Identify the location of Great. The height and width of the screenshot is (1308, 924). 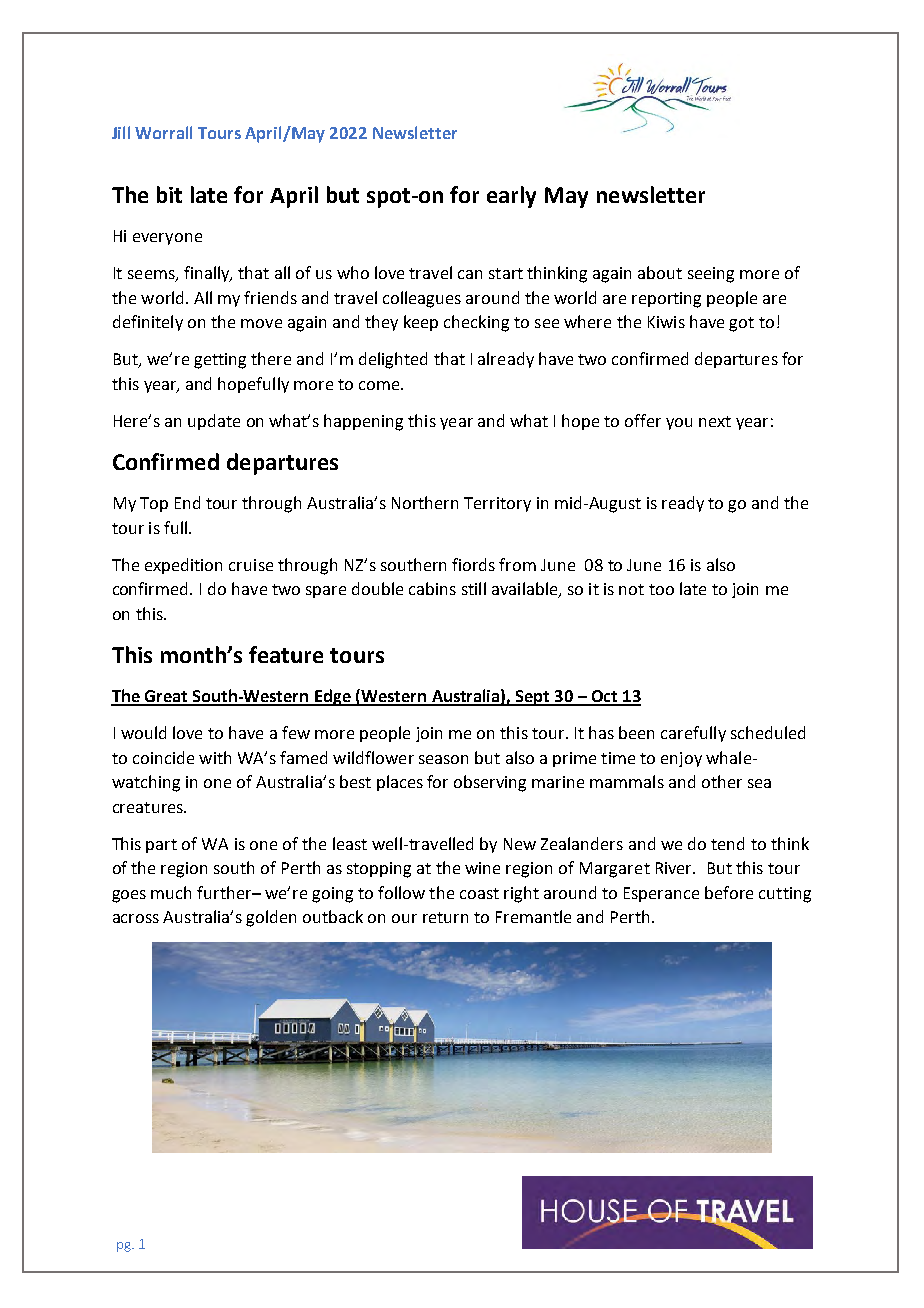
(166, 697).
